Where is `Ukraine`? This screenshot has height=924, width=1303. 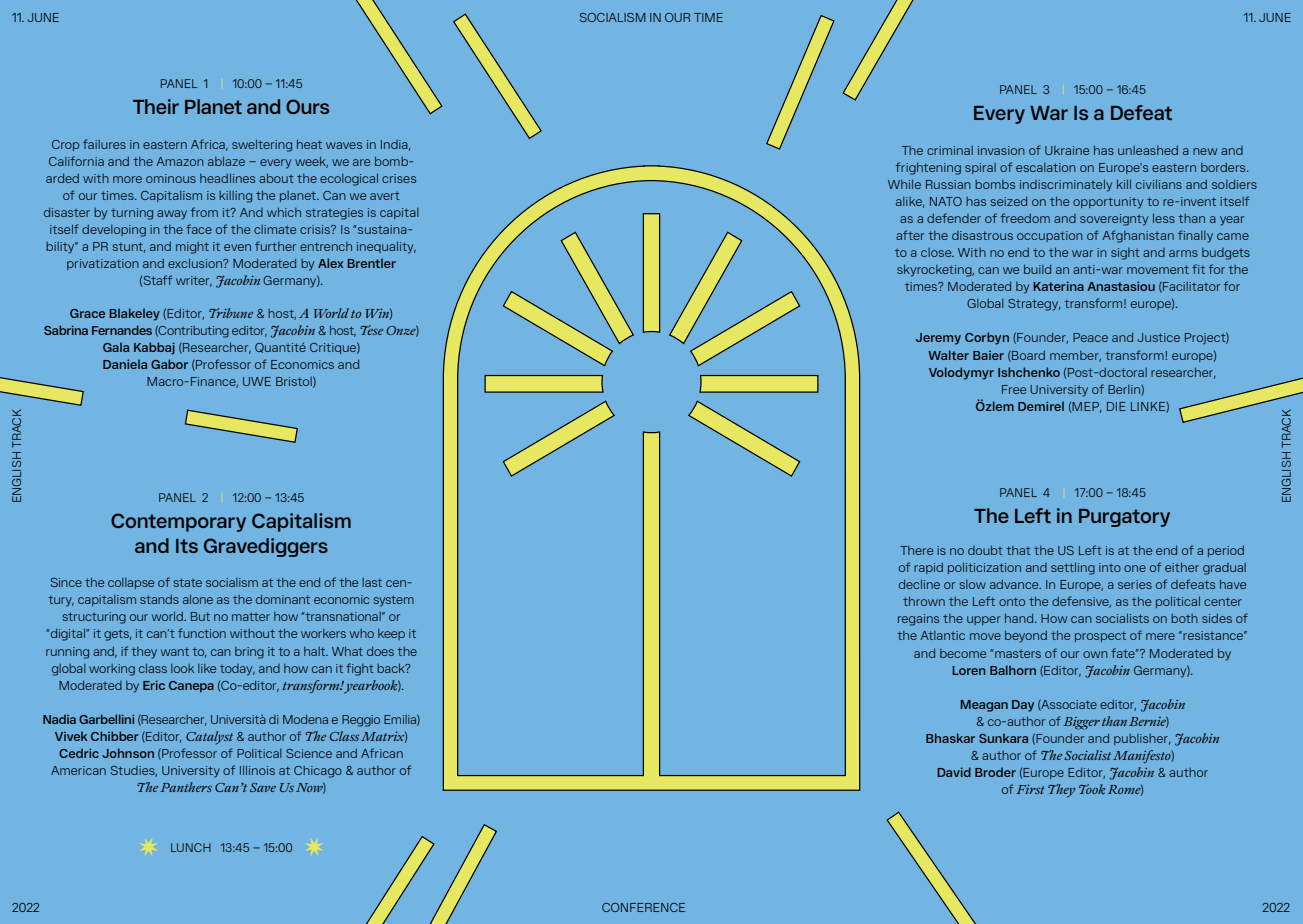 Ukraine is located at coordinates (1067, 150).
